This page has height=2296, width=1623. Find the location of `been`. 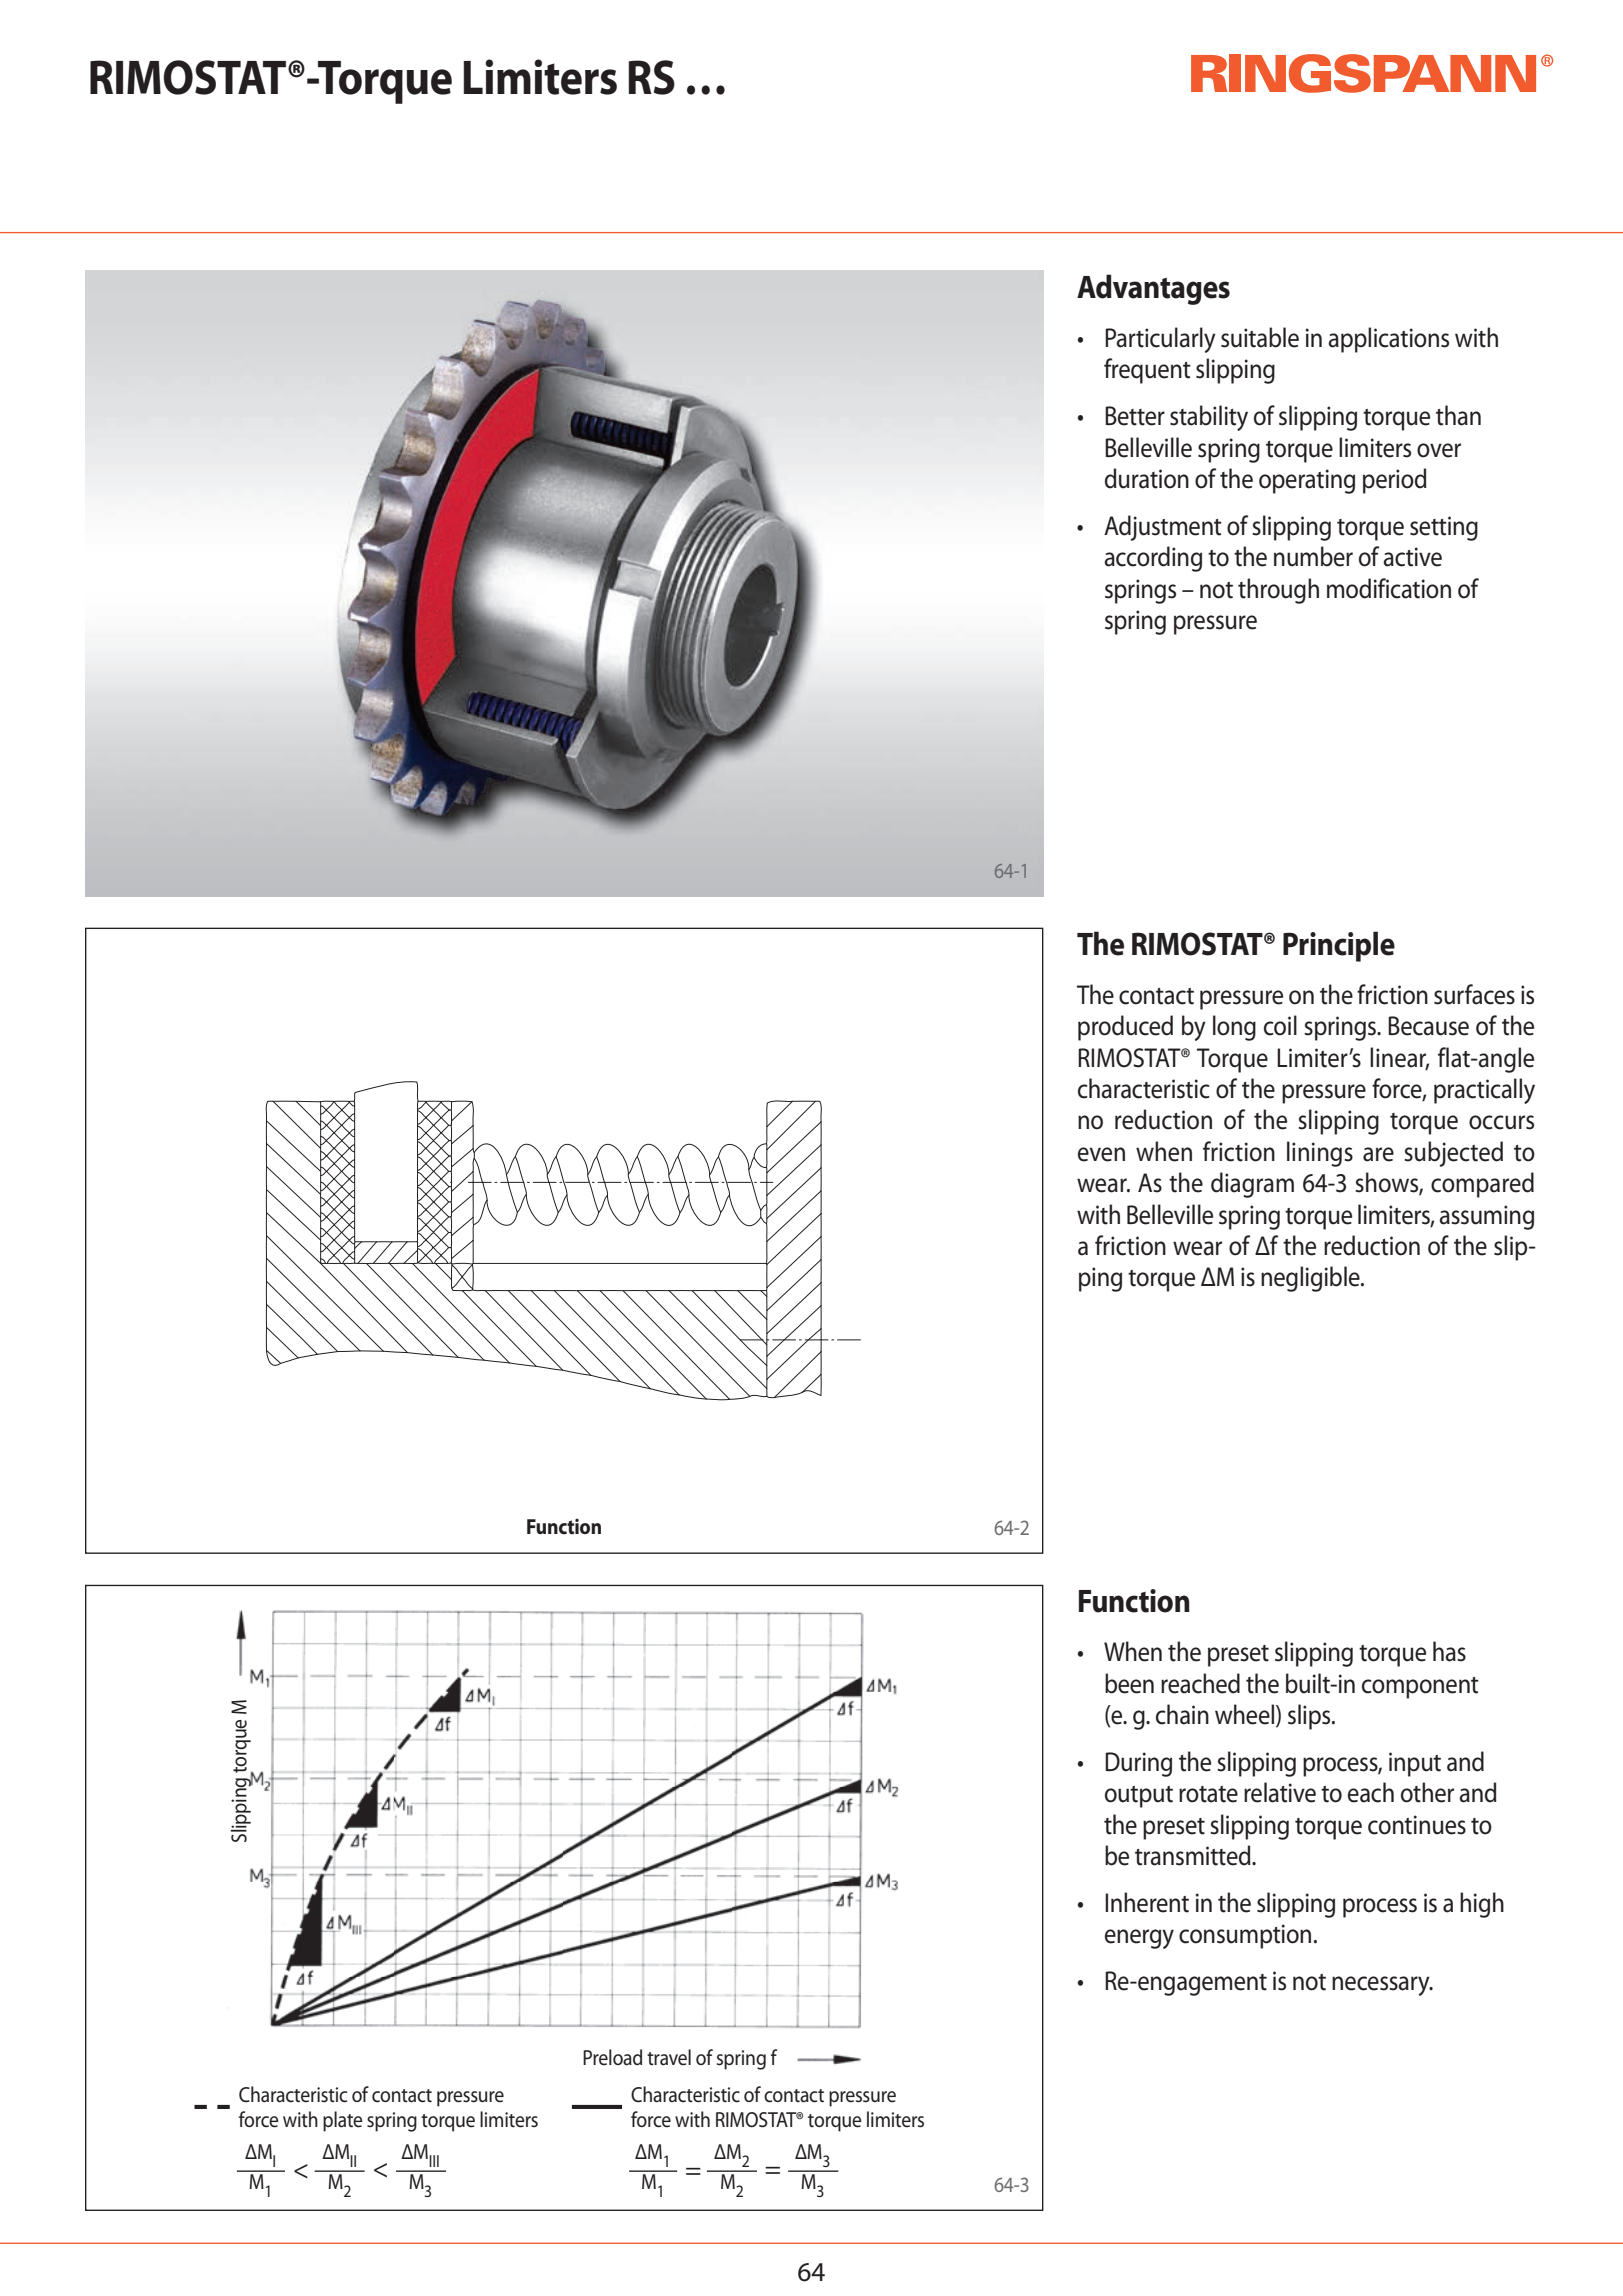

been is located at coordinates (1129, 1683).
